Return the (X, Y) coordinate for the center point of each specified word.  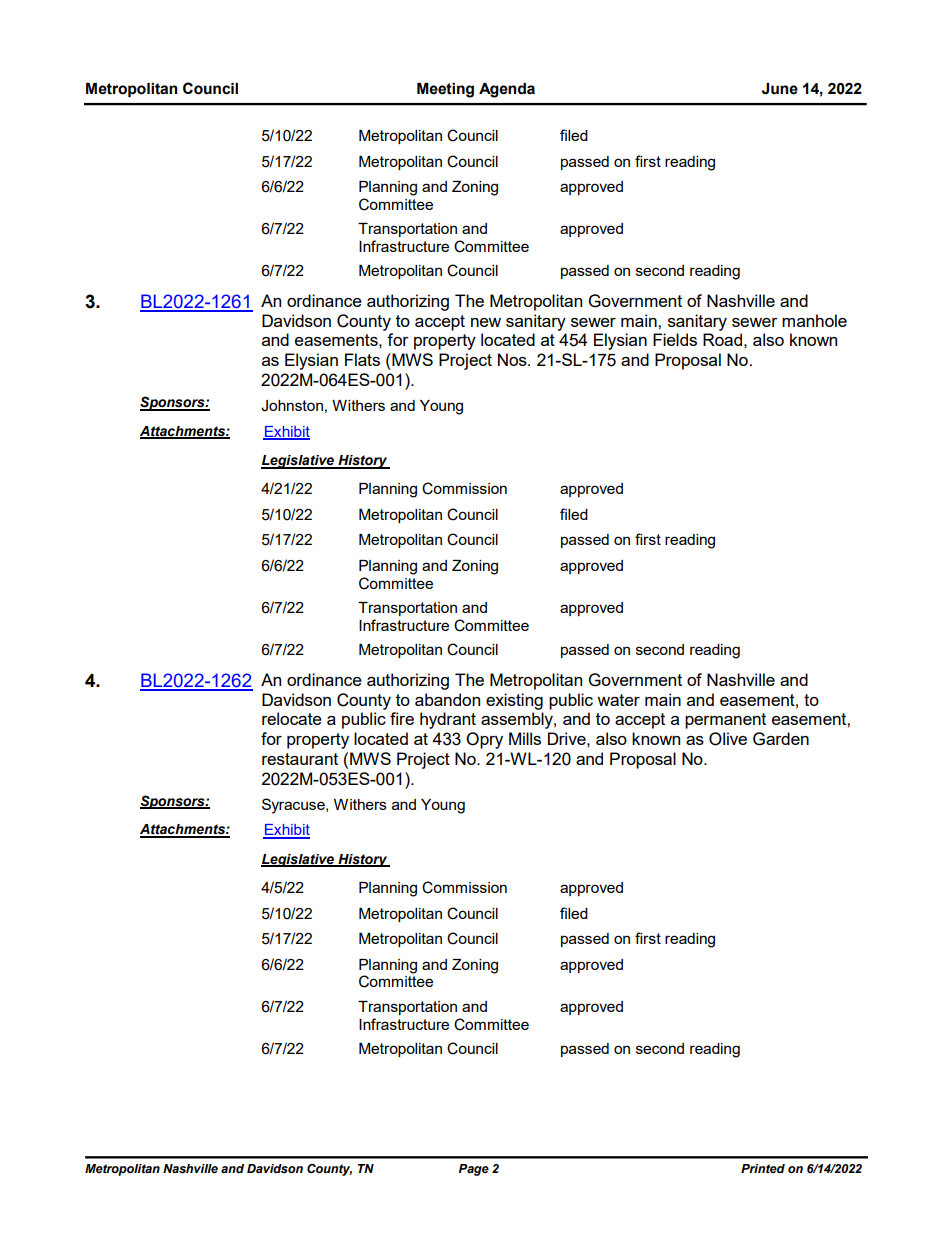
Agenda (507, 90)
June (780, 89)
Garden (781, 739)
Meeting (445, 90)
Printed (763, 1168)
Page (474, 1170)
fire (402, 718)
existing (514, 701)
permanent (725, 721)
